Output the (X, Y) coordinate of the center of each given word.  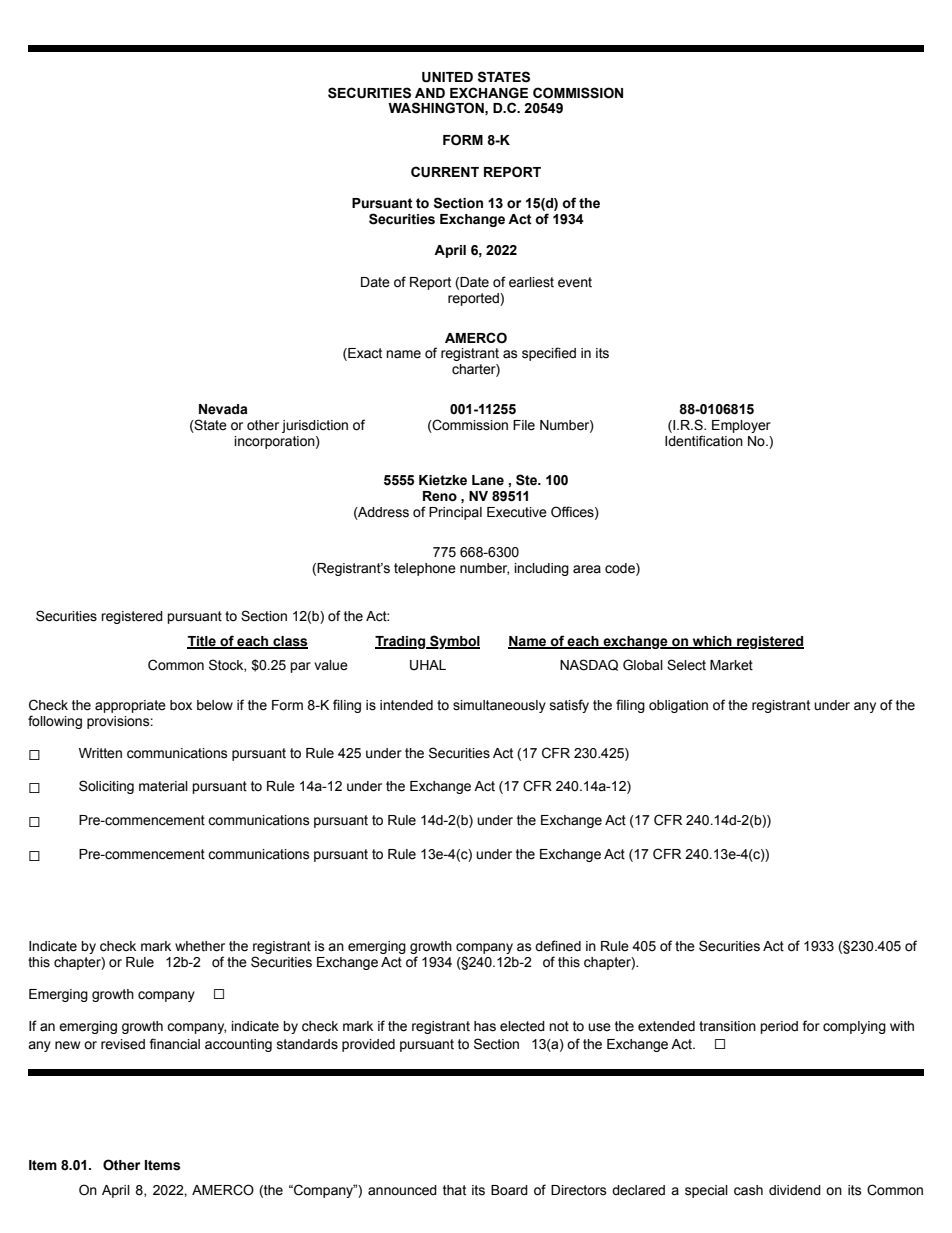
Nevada (223, 409)
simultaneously (499, 706)
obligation (678, 706)
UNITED (447, 77)
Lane (488, 480)
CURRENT (445, 172)
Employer (741, 426)
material (163, 786)
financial (174, 1044)
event (575, 282)
